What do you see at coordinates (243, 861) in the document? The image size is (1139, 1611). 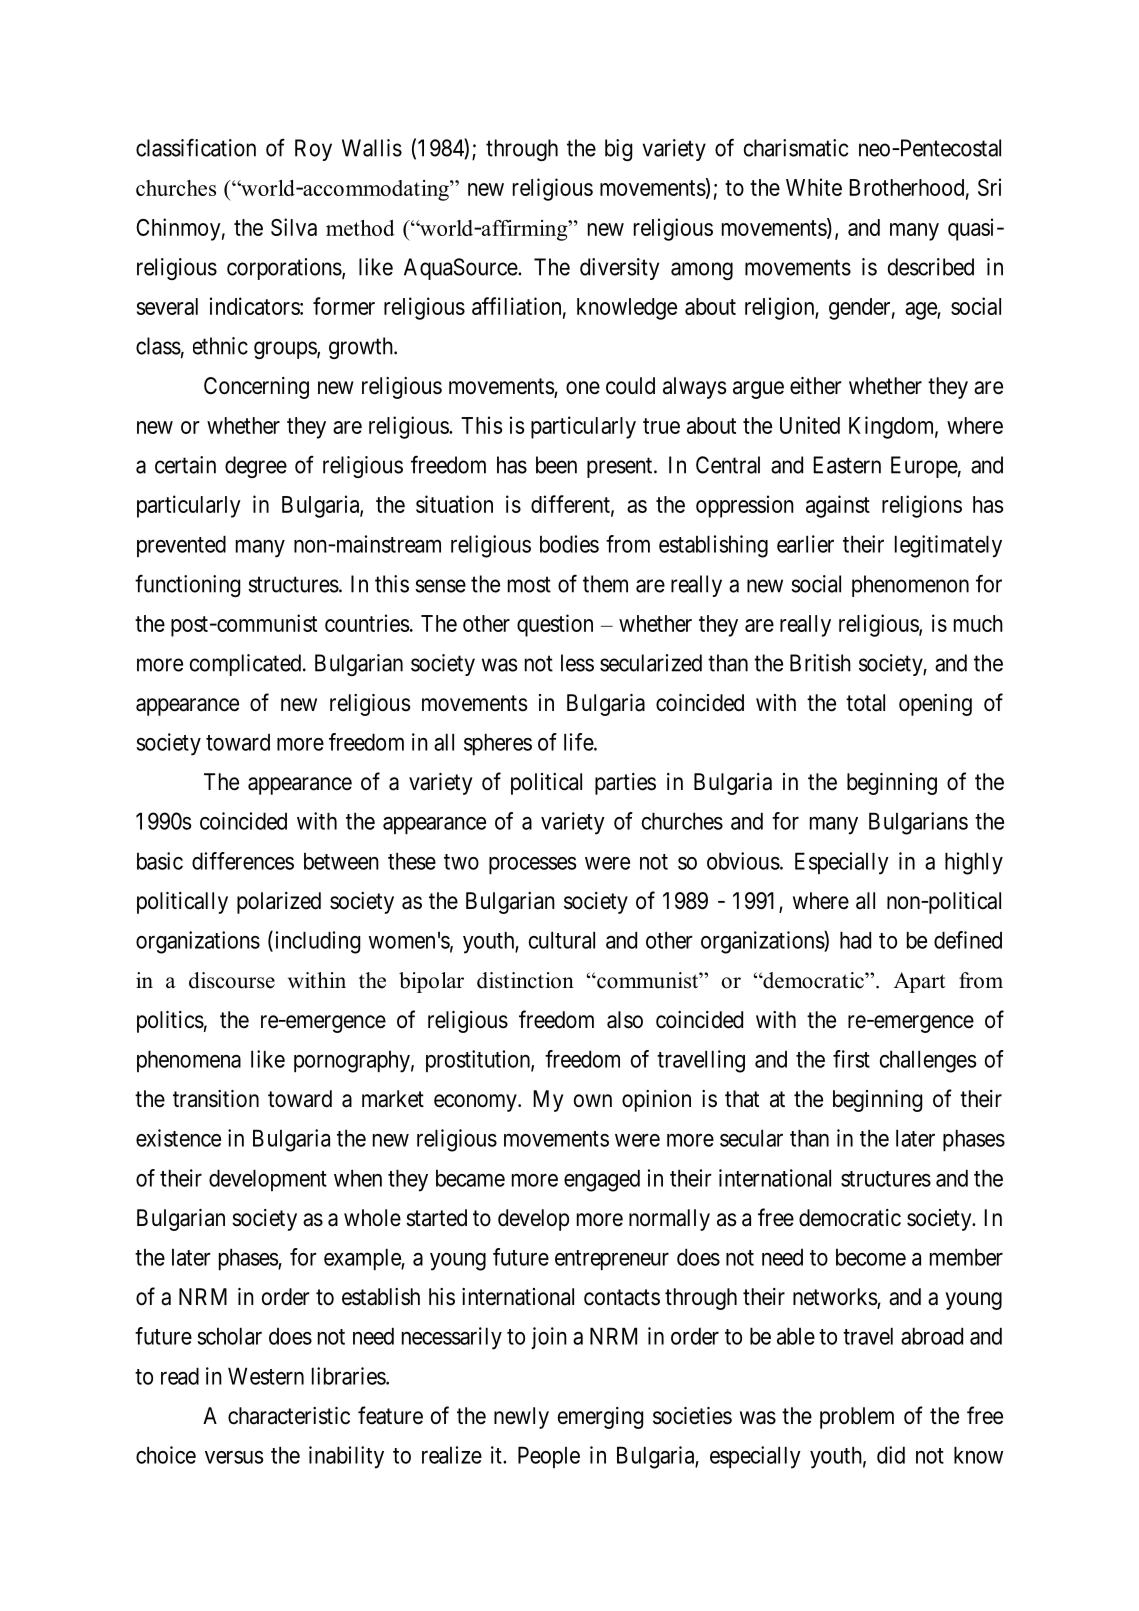 I see `differences` at bounding box center [243, 861].
